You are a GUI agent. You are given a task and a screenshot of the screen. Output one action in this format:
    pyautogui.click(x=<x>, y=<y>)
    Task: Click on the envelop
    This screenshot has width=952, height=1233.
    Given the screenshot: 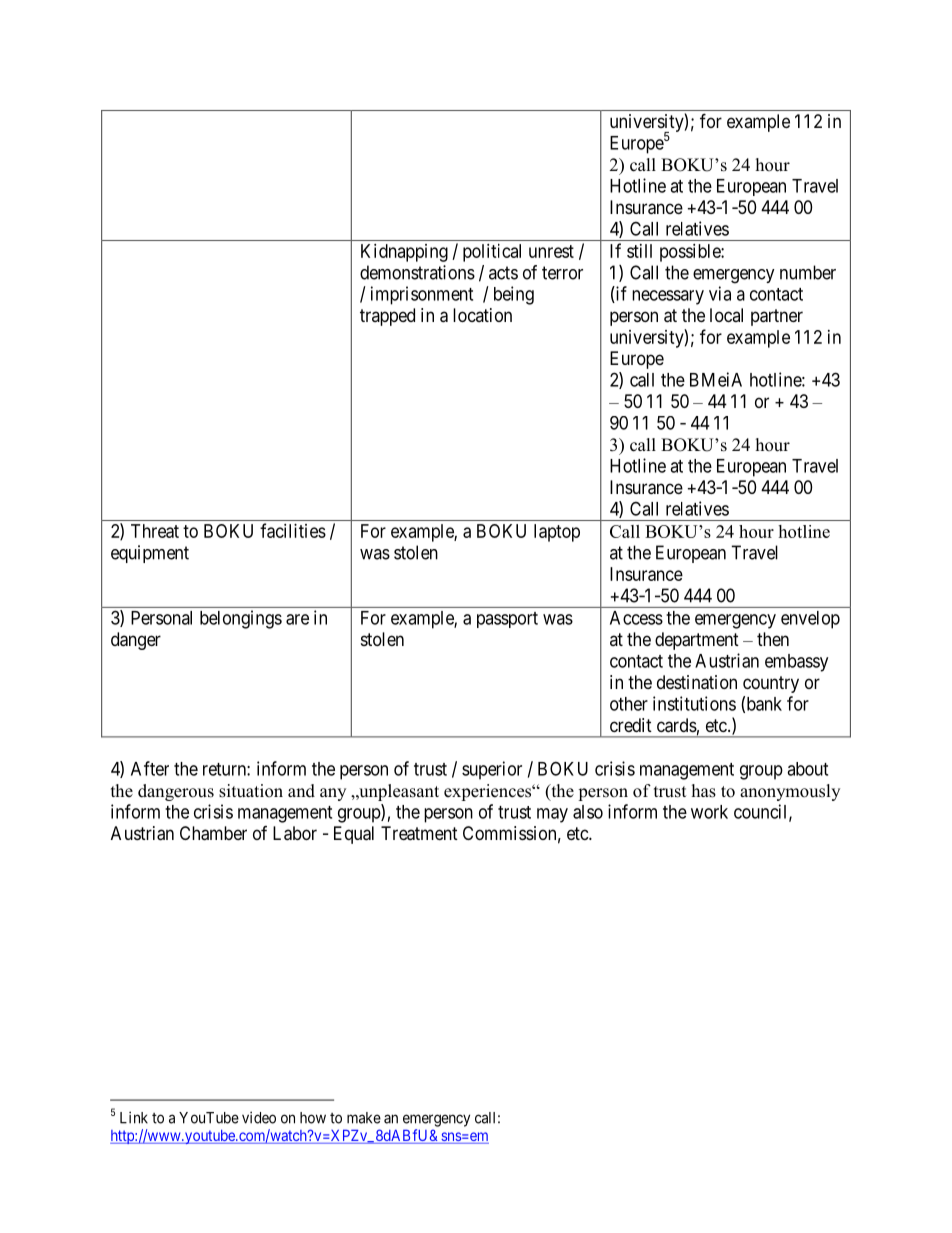 What is the action you would take?
    pyautogui.click(x=810, y=620)
